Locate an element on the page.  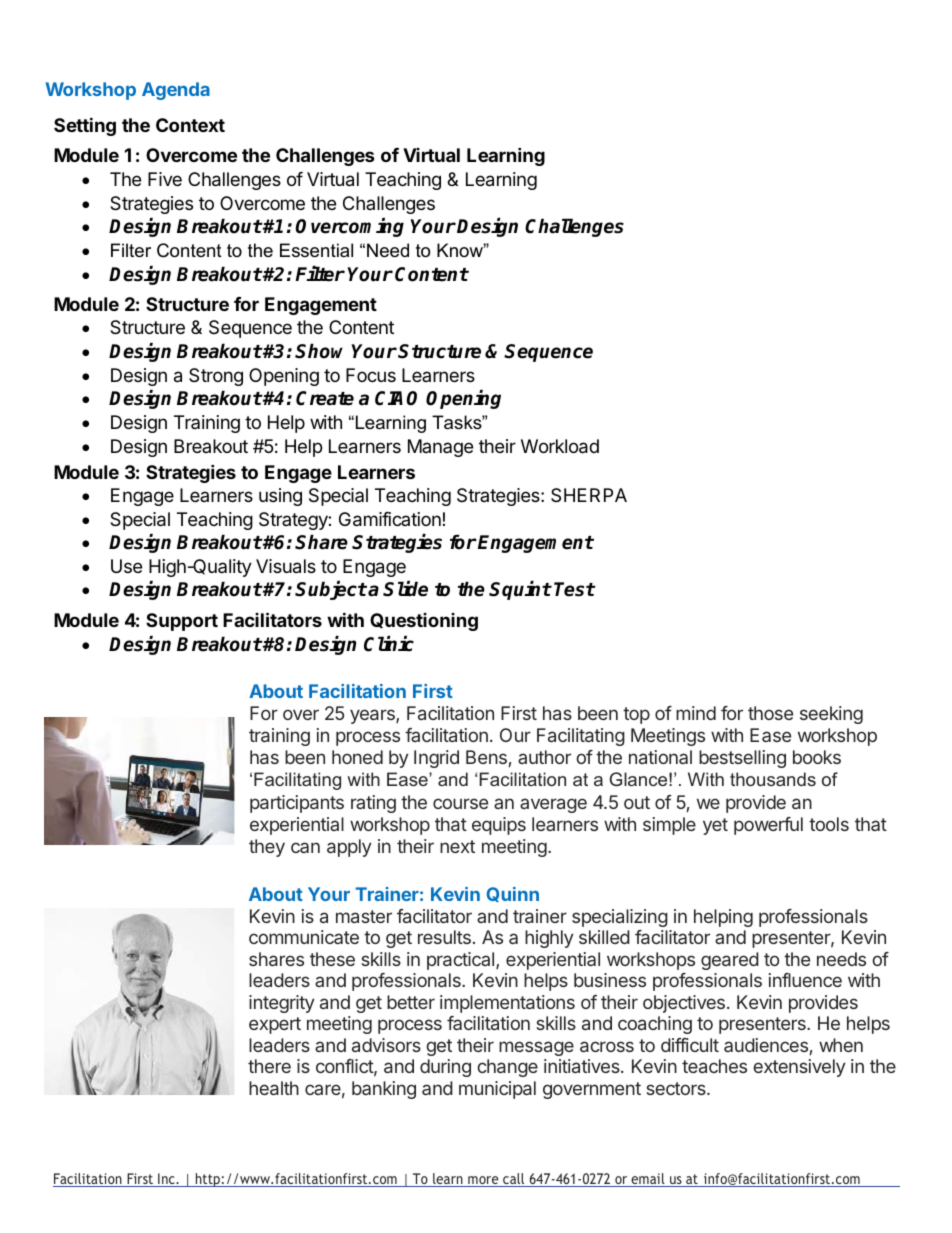
Context is located at coordinates (190, 125).
